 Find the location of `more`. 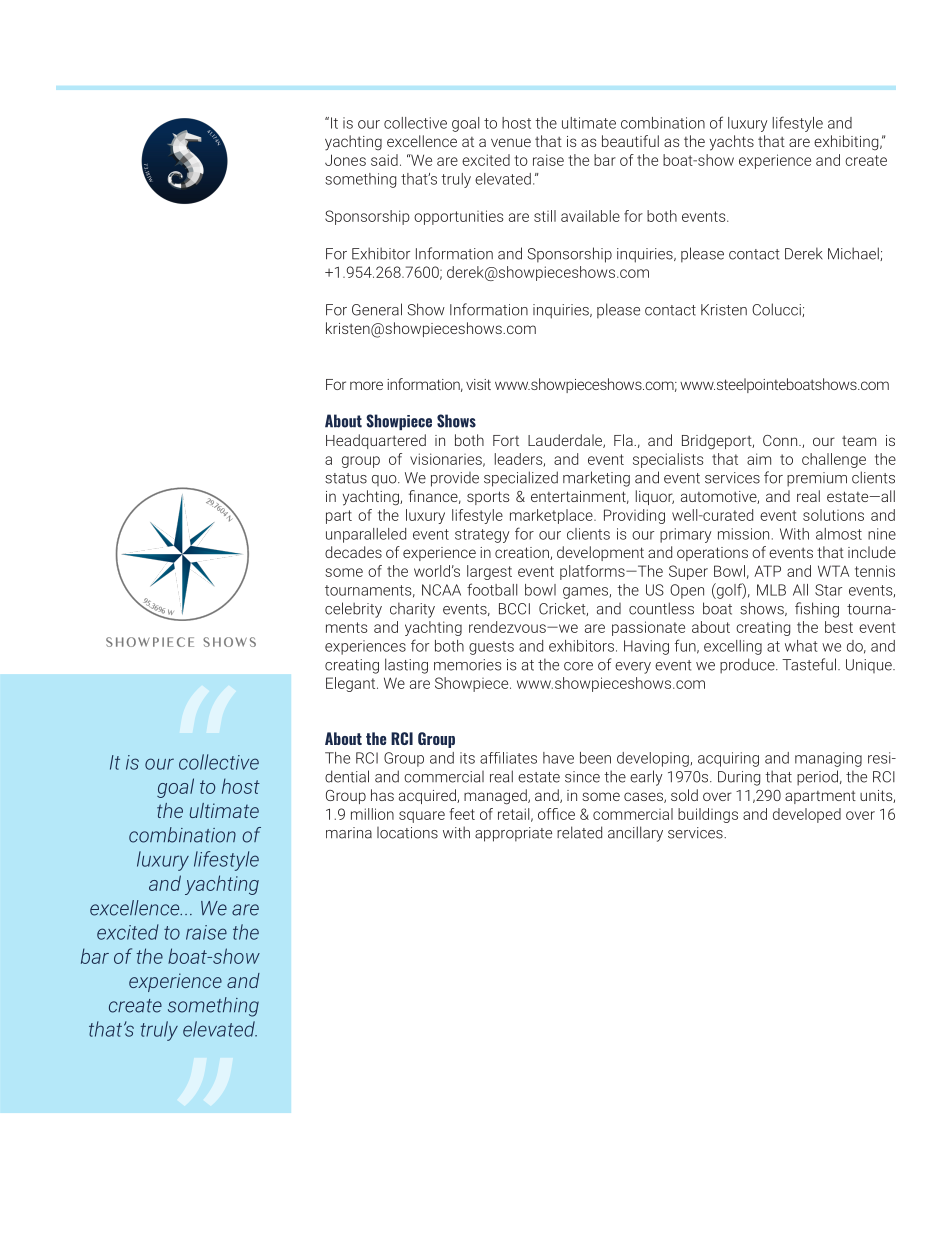

more is located at coordinates (366, 385).
